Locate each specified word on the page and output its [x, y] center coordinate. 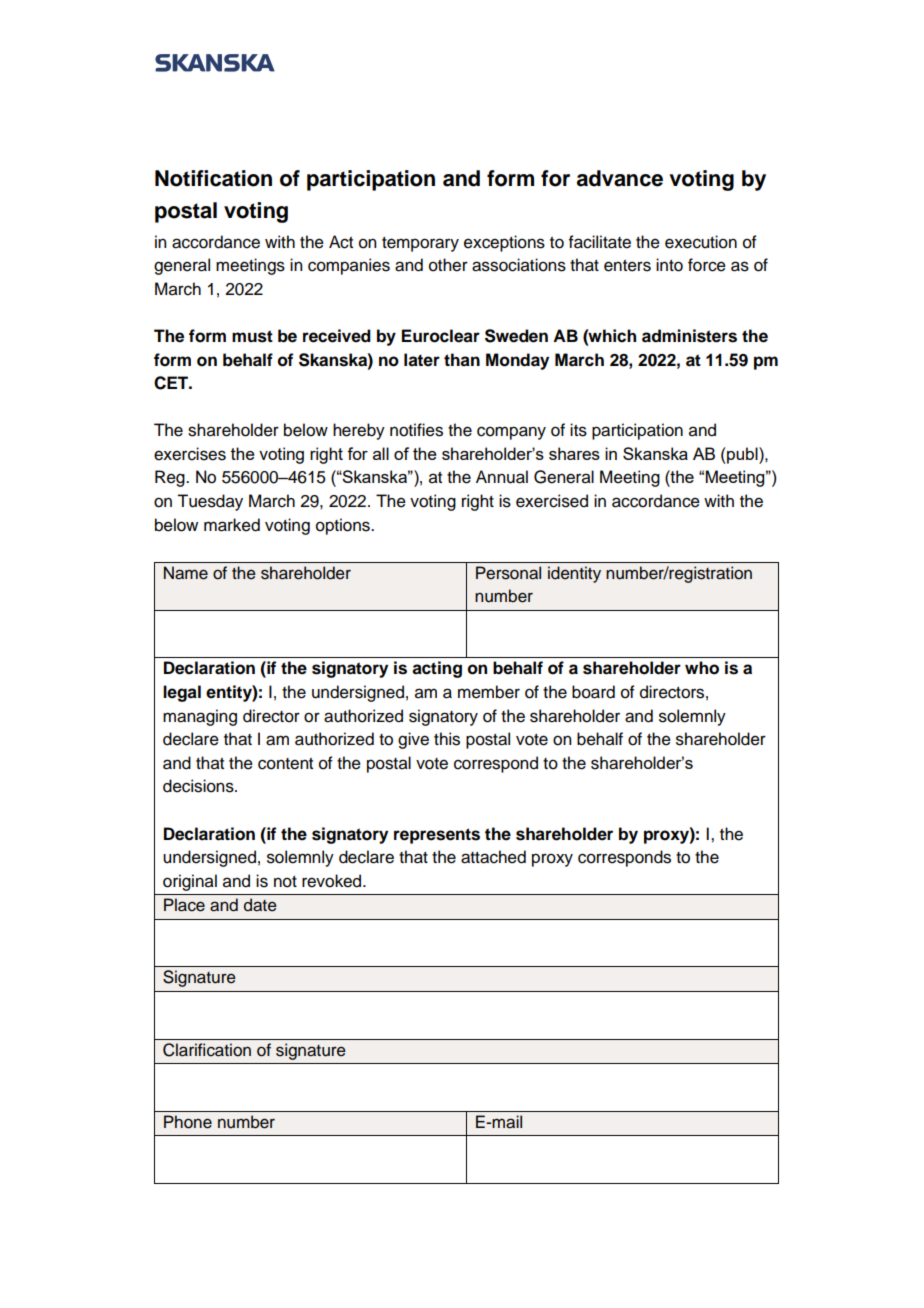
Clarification [207, 1050]
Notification [213, 178]
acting [437, 669]
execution [701, 242]
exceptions [504, 243]
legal [182, 693]
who [702, 668]
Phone [188, 1122]
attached [493, 857]
